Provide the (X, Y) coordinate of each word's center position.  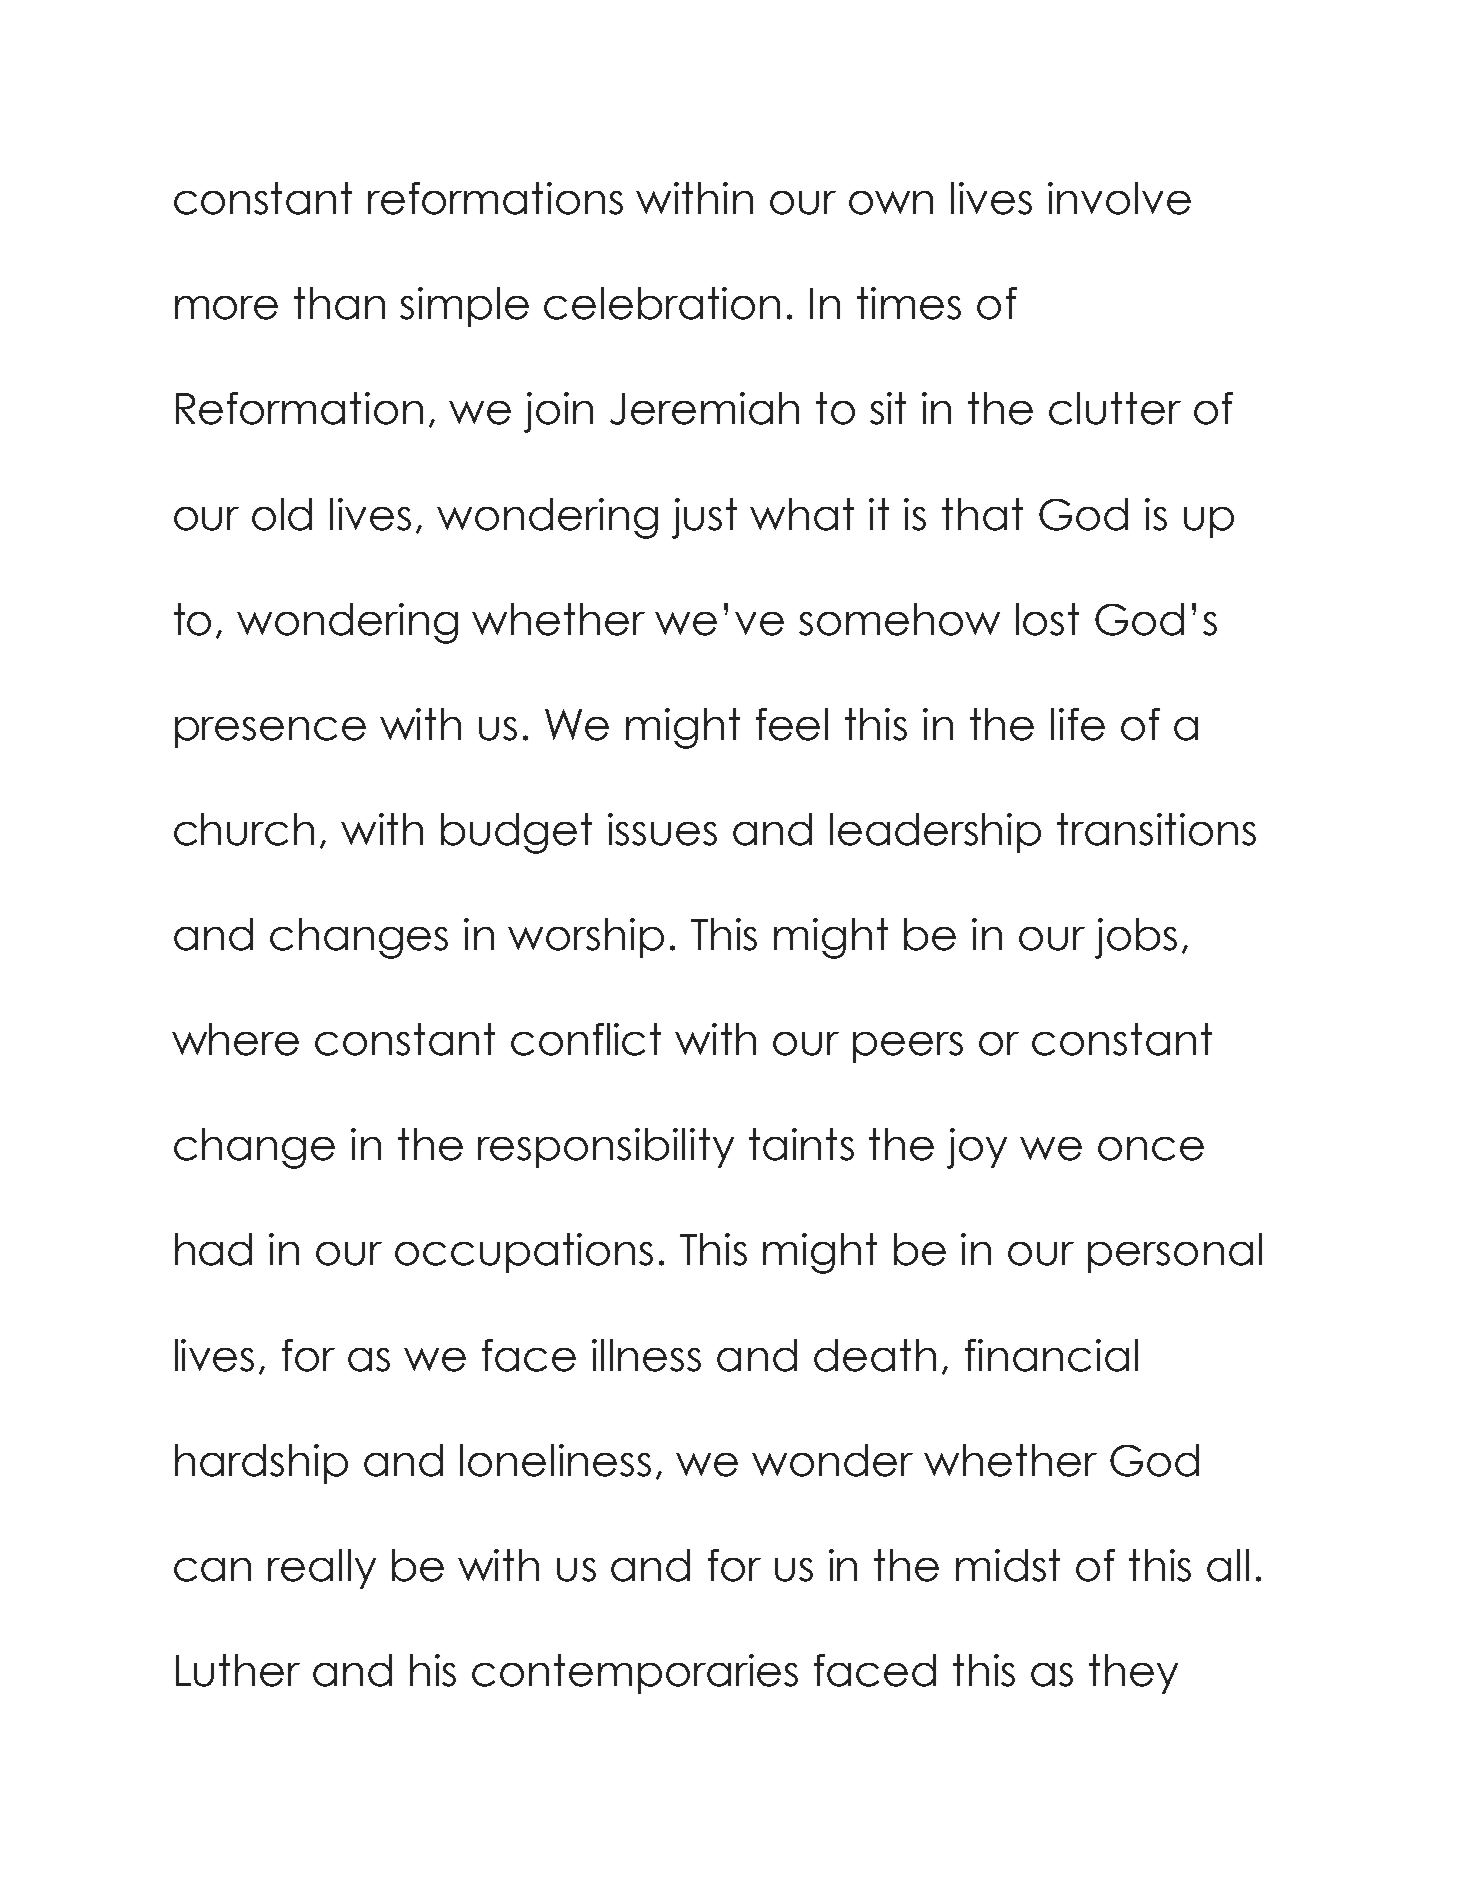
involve (1119, 198)
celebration (662, 303)
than (339, 303)
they (1133, 1674)
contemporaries (635, 1674)
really (322, 1569)
